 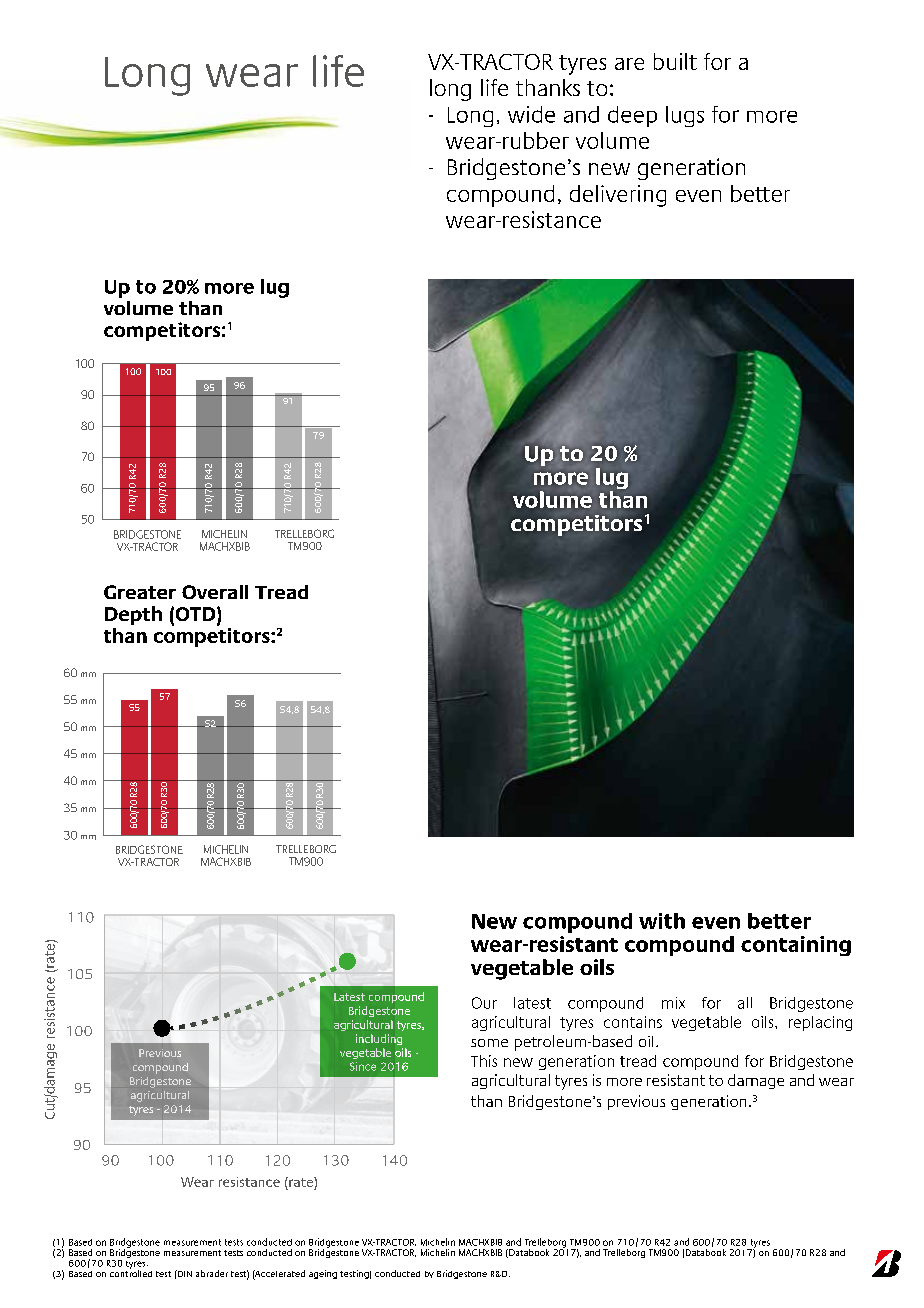 I want to click on ageing, so click(x=323, y=1274).
